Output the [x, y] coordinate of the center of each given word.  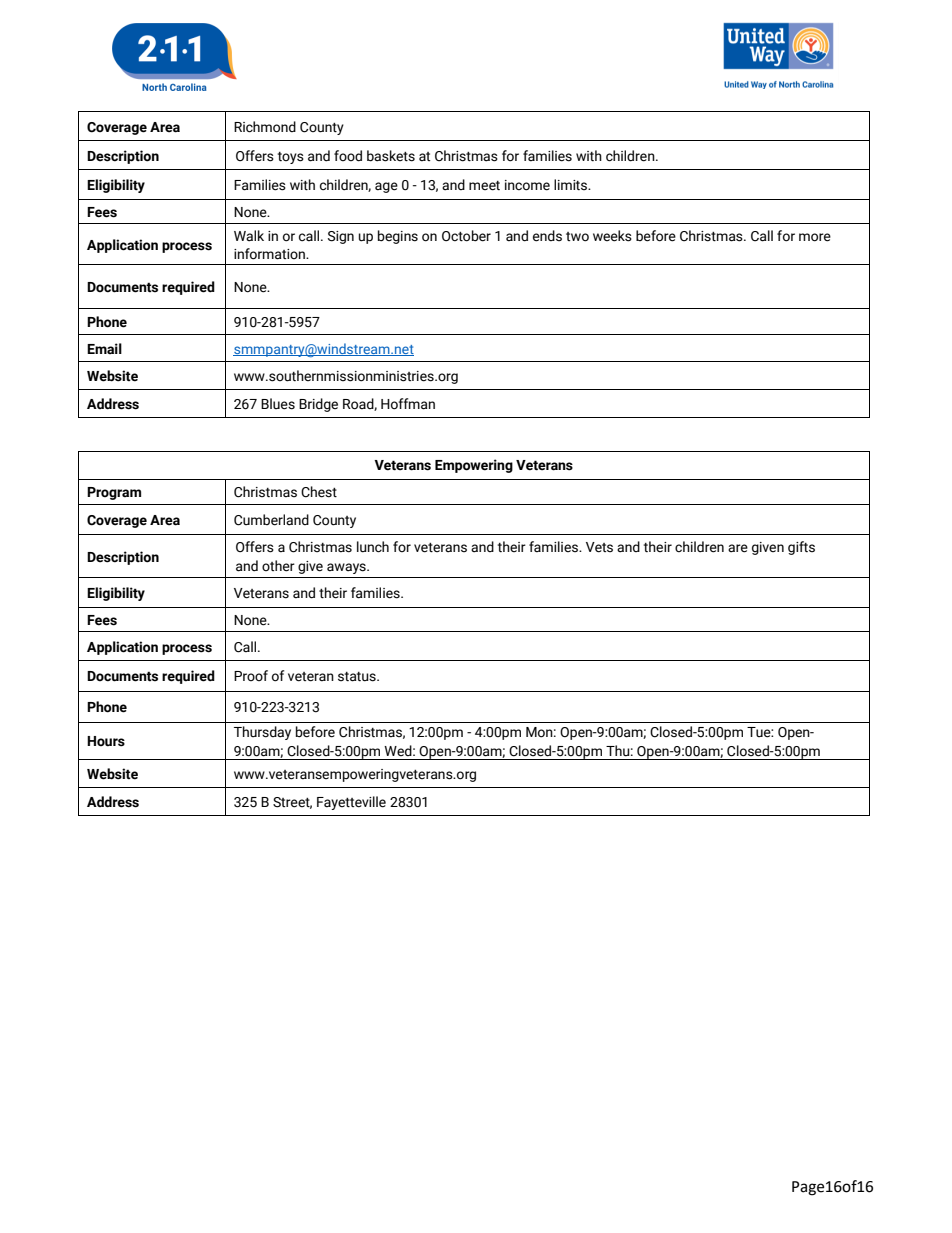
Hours [106, 741]
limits [572, 185]
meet [484, 186]
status [358, 677]
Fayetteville [351, 803]
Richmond [265, 127]
